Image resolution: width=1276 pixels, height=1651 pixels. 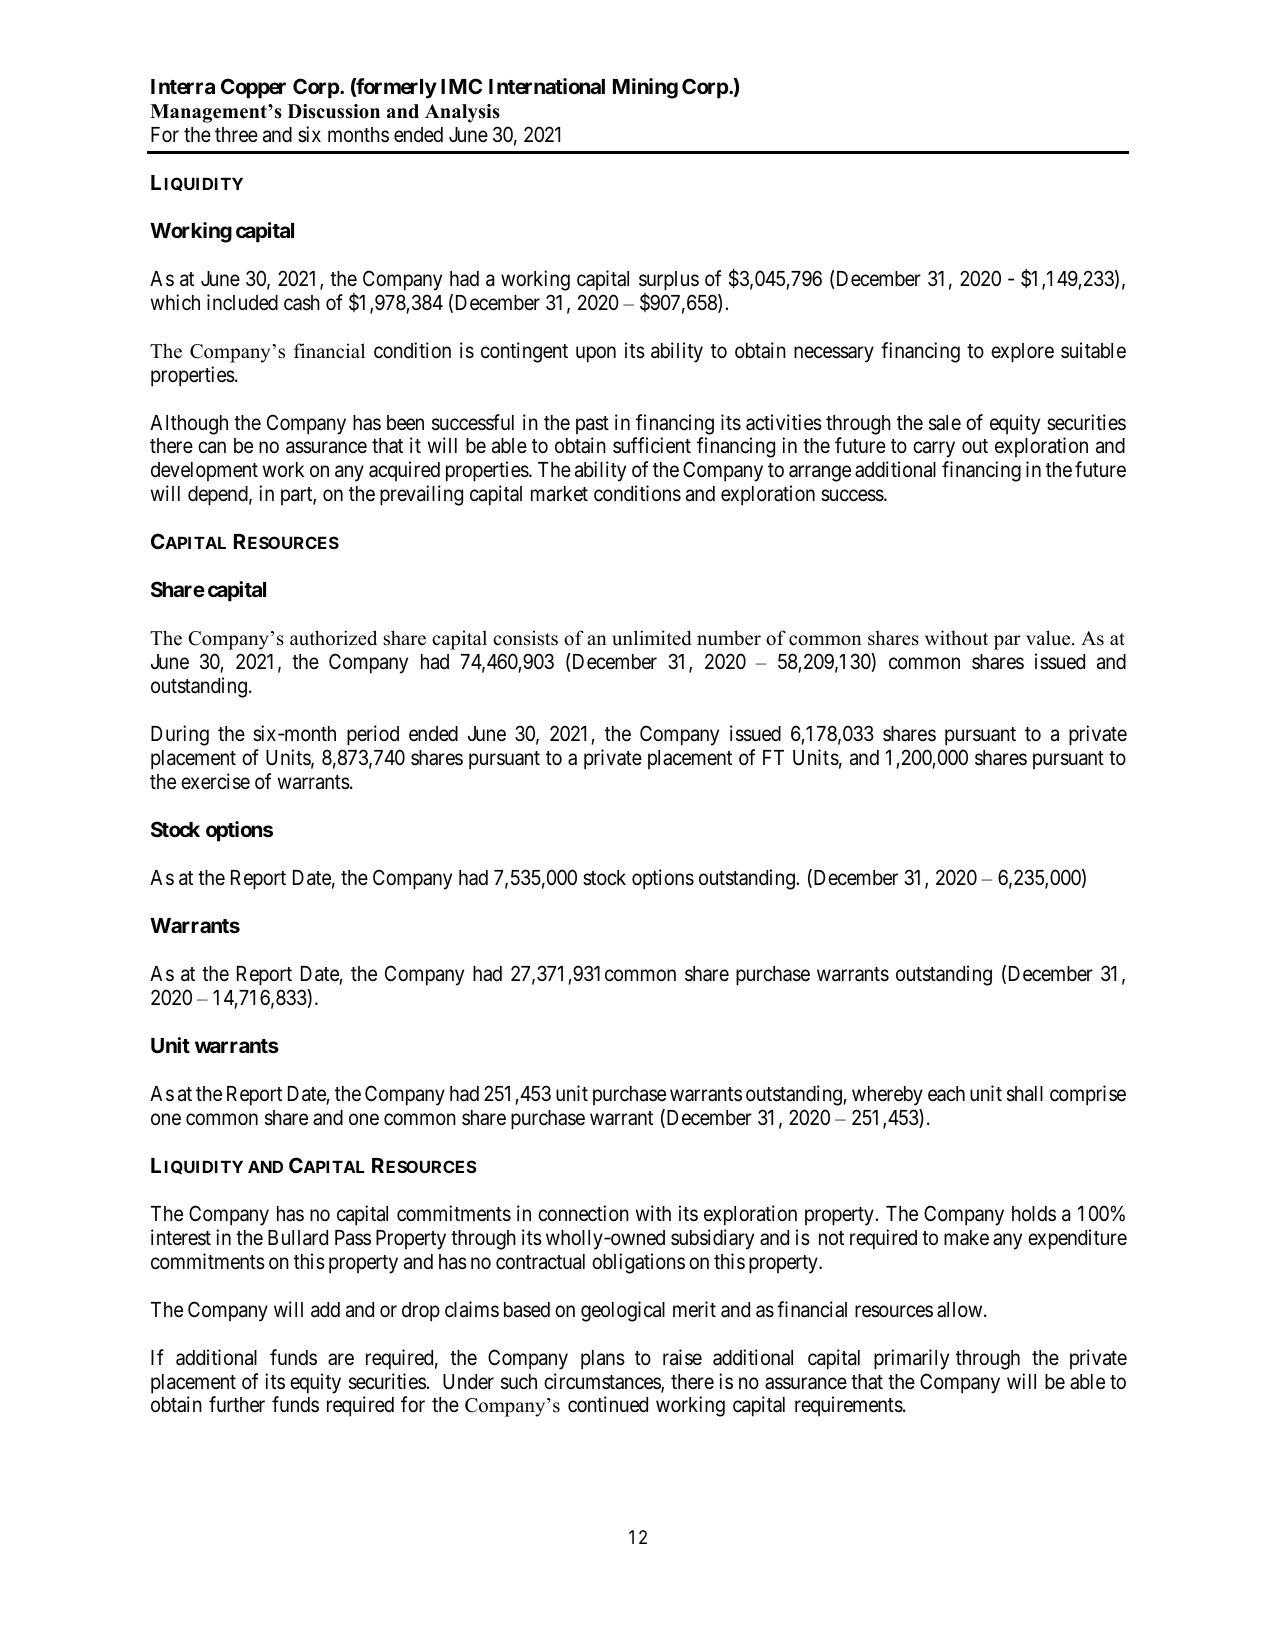 I want to click on each, so click(x=946, y=1094).
